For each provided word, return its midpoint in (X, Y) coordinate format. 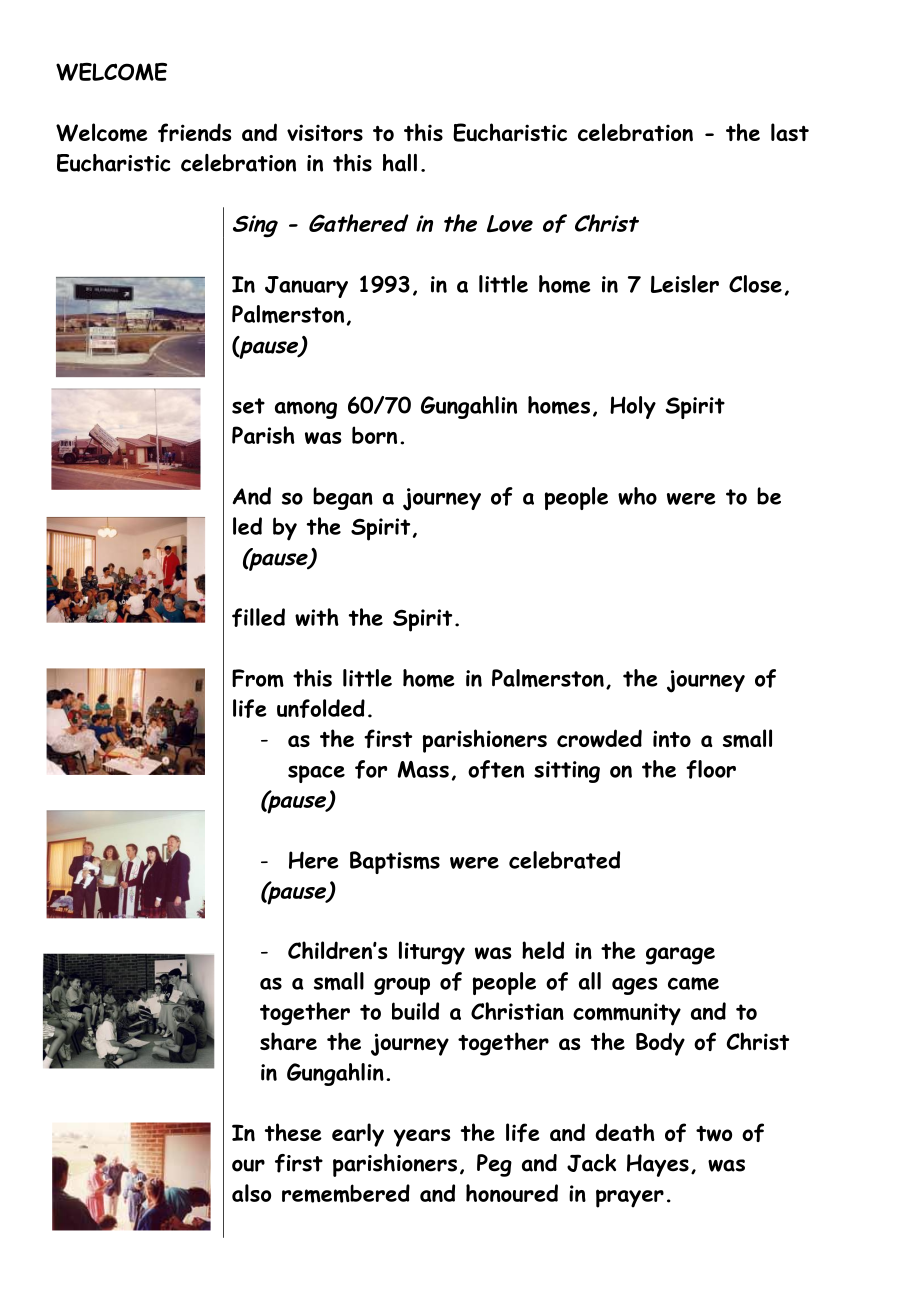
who (637, 496)
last (790, 132)
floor (711, 769)
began (343, 498)
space (316, 774)
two (714, 1134)
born (374, 435)
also (251, 1193)
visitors (325, 132)
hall (400, 163)
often (496, 769)
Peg (494, 1165)
